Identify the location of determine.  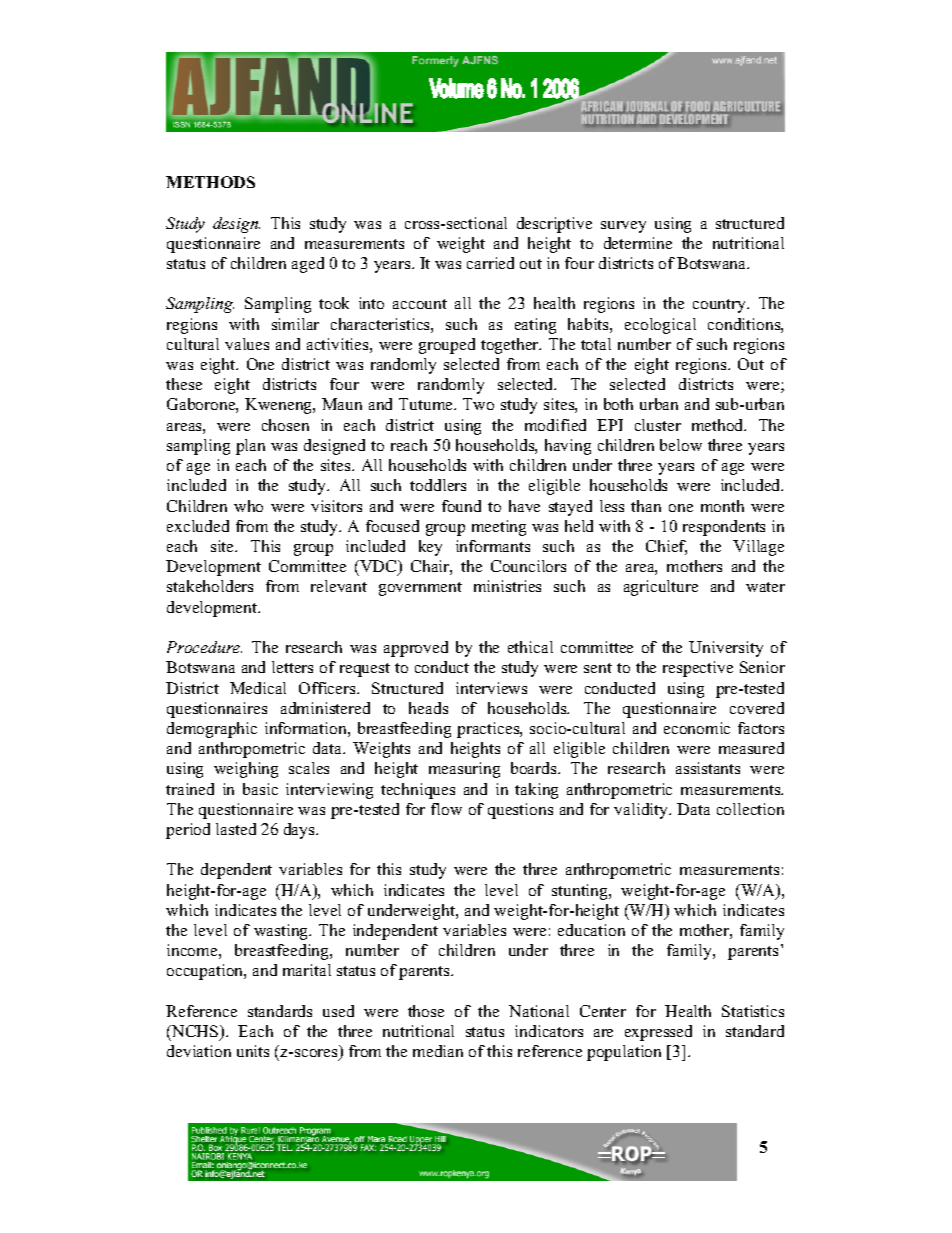
(638, 243).
